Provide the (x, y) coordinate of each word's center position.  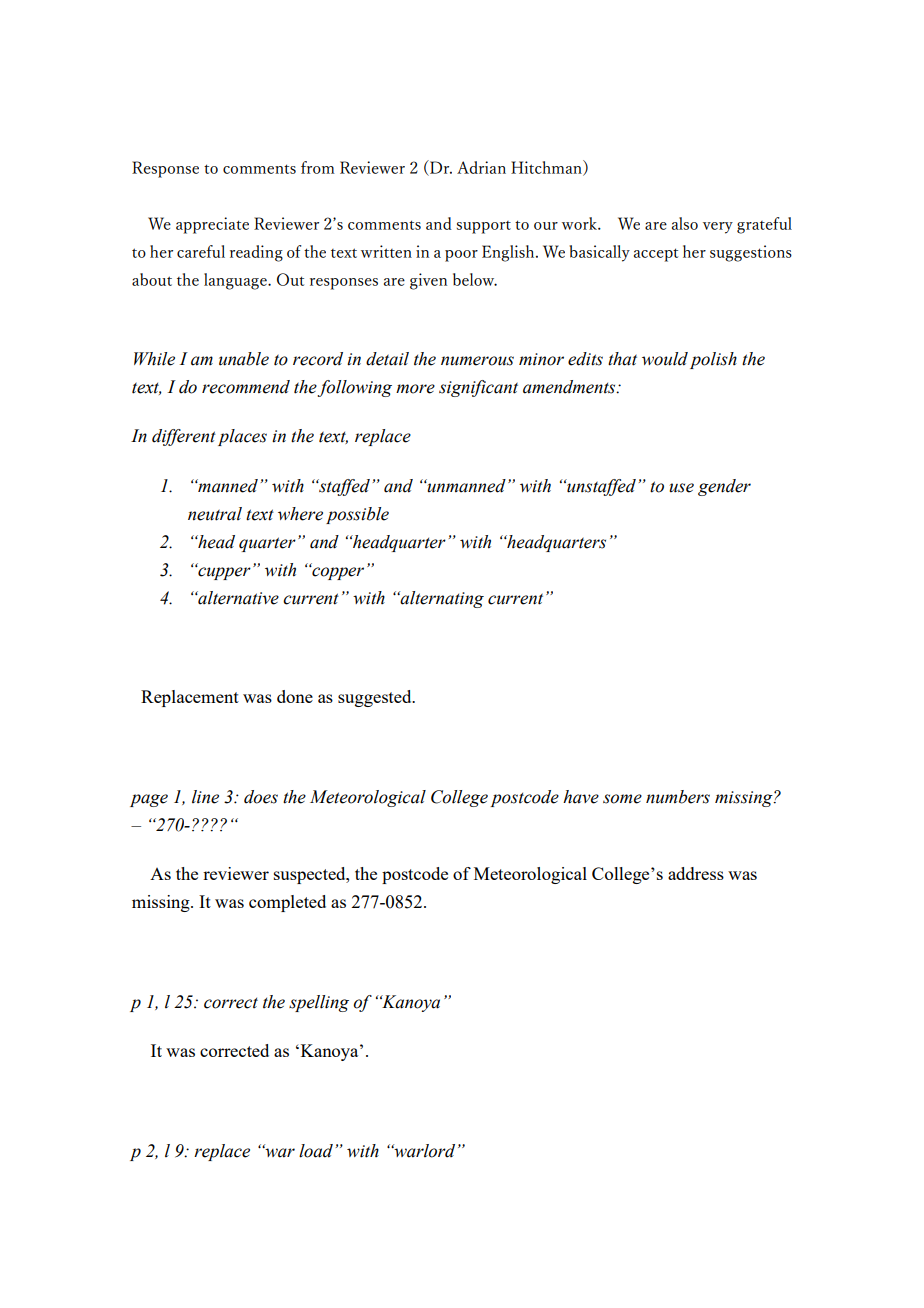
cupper (223, 572)
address (696, 873)
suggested (376, 698)
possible (357, 515)
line (205, 797)
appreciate (212, 225)
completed (287, 903)
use (681, 488)
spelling (319, 1003)
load (316, 1151)
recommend (246, 387)
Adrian (481, 167)
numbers (678, 797)
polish (713, 360)
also (685, 223)
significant (478, 388)
